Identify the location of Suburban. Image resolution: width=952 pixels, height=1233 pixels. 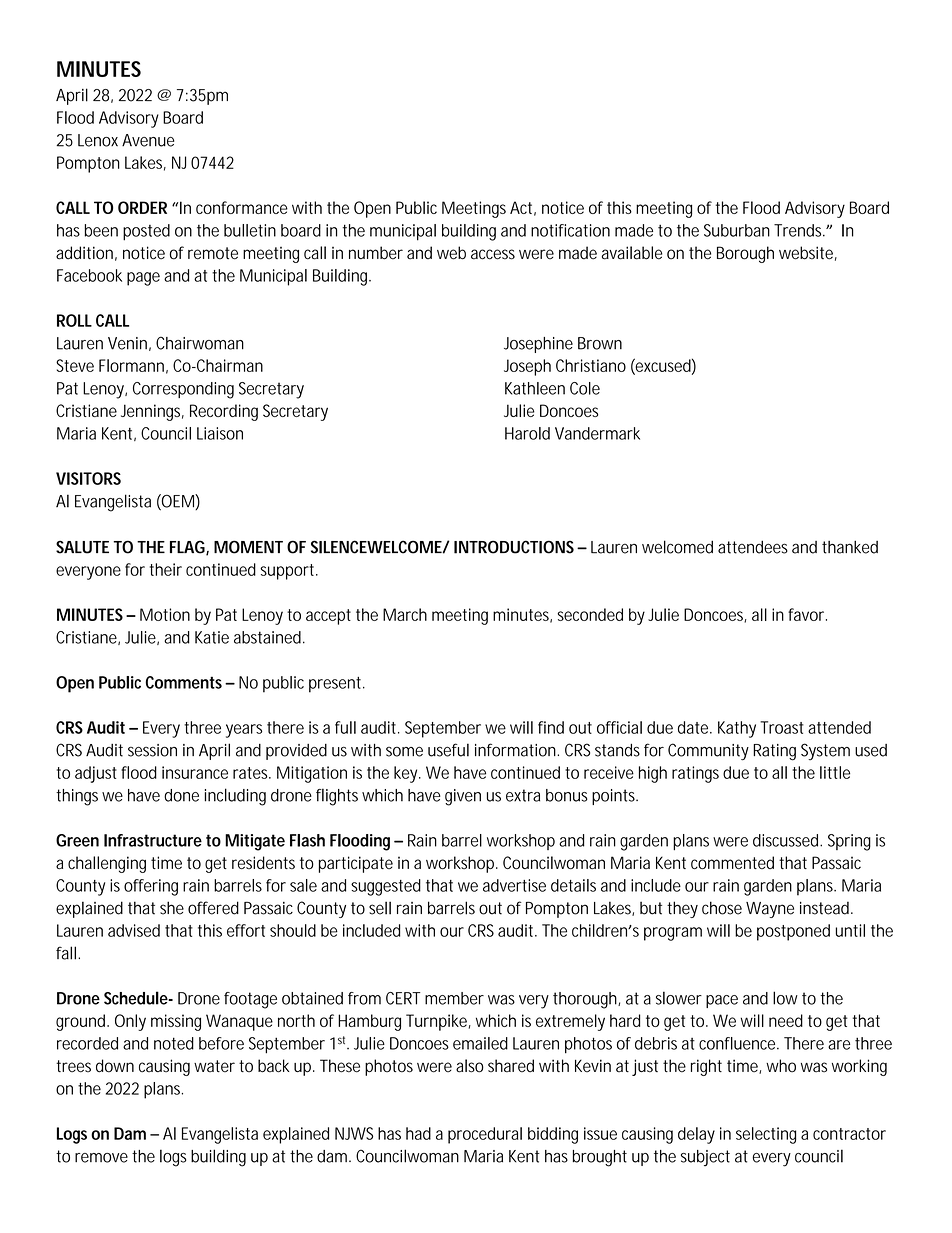
(737, 230).
